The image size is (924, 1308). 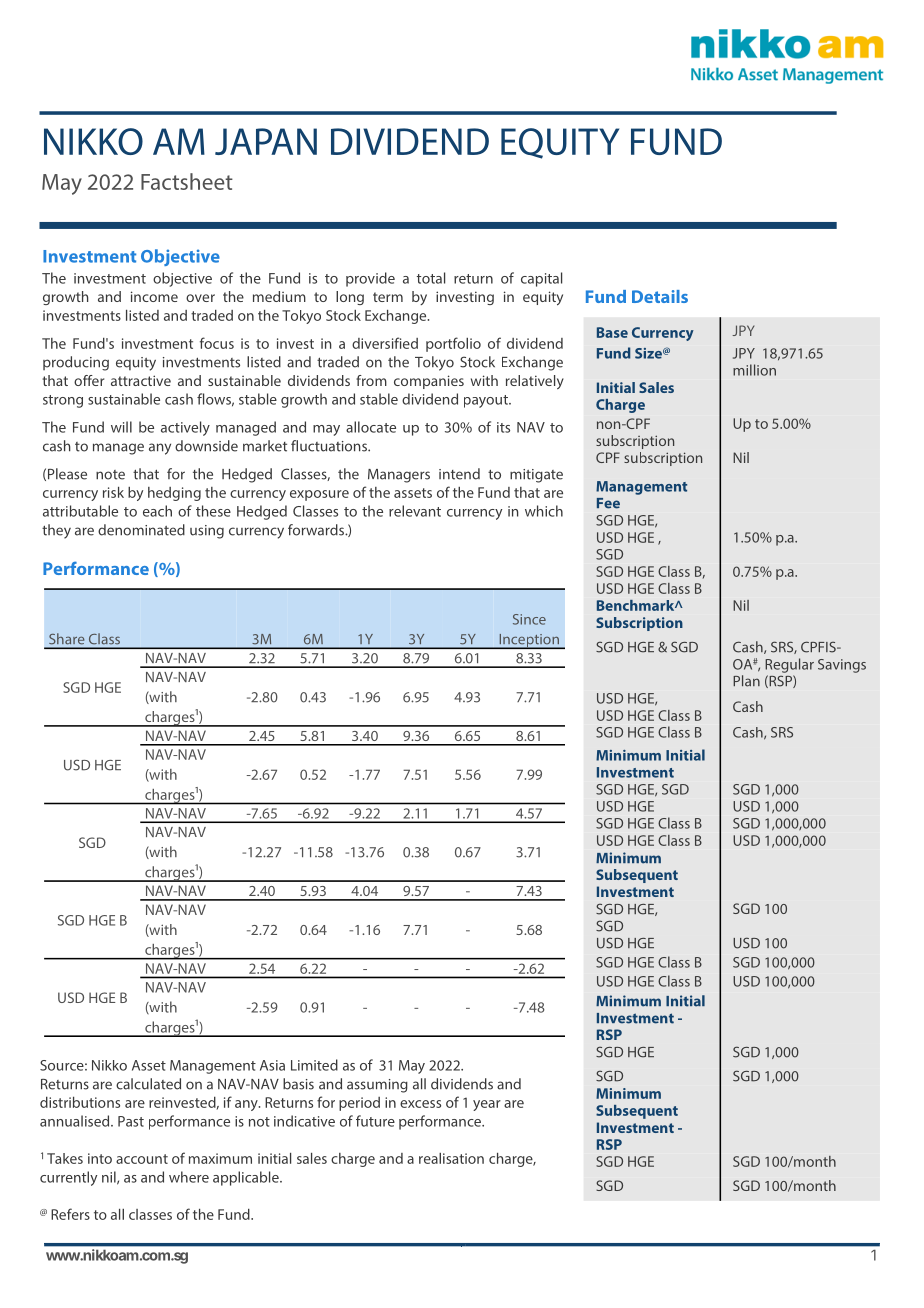 What do you see at coordinates (660, 296) in the screenshot?
I see `Details` at bounding box center [660, 296].
